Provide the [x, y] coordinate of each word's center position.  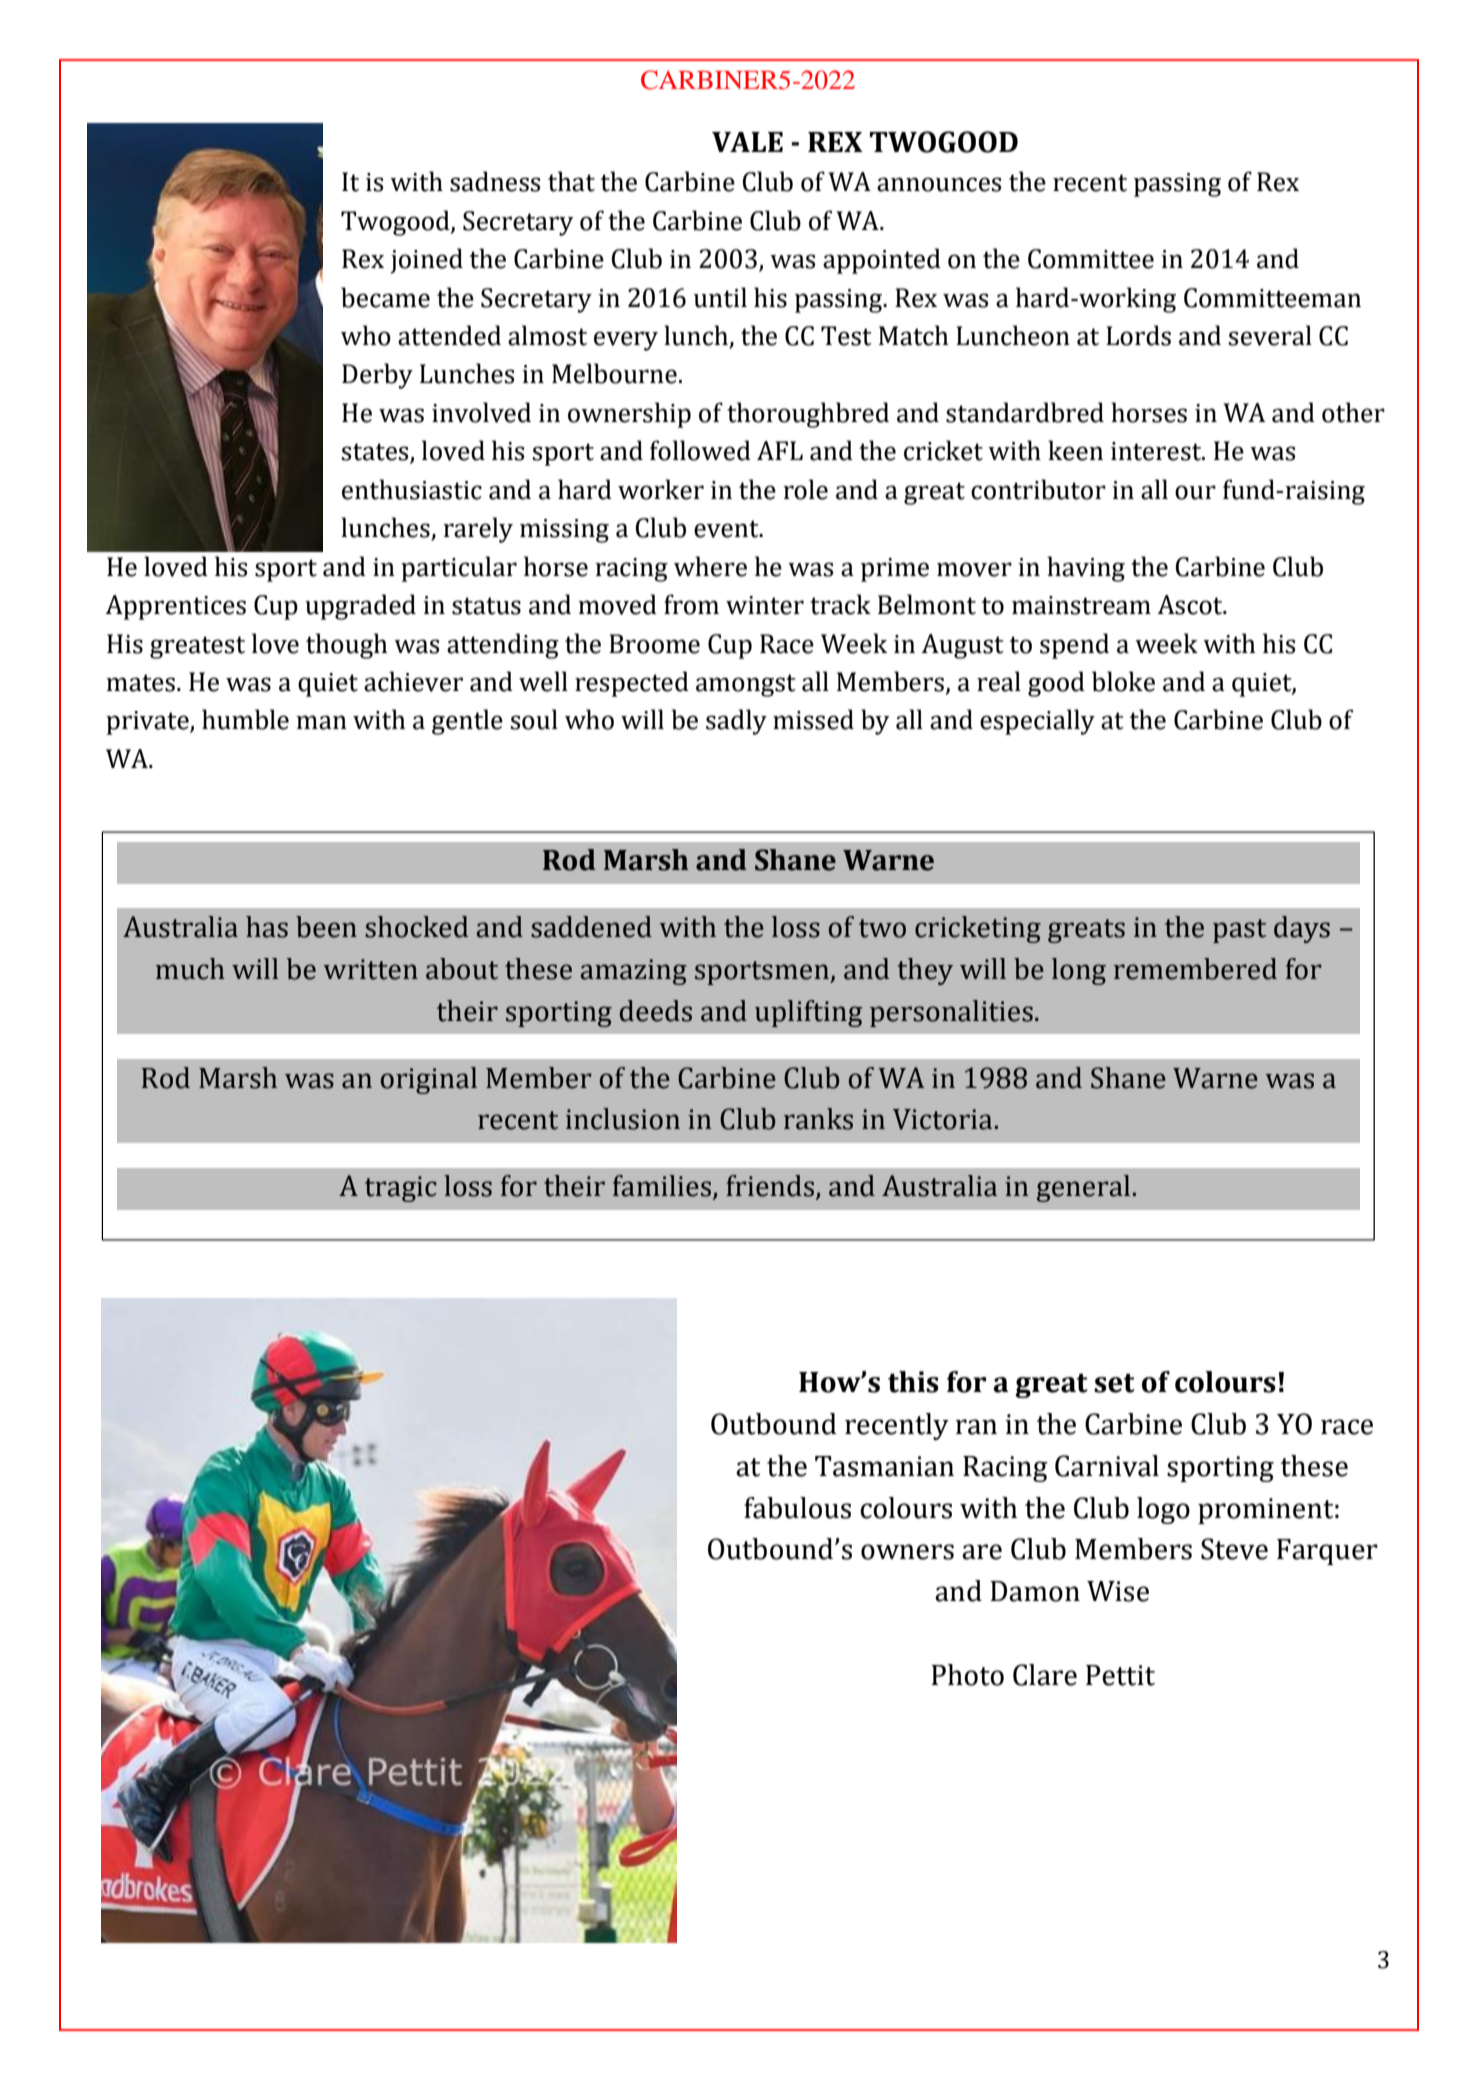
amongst [746, 685]
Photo [967, 1675]
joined [426, 261]
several [1270, 335]
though [346, 646]
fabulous [797, 1508]
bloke [1123, 681]
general [1083, 1188]
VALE [747, 142]
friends [771, 1187]
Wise [1118, 1591]
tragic [401, 1189]
